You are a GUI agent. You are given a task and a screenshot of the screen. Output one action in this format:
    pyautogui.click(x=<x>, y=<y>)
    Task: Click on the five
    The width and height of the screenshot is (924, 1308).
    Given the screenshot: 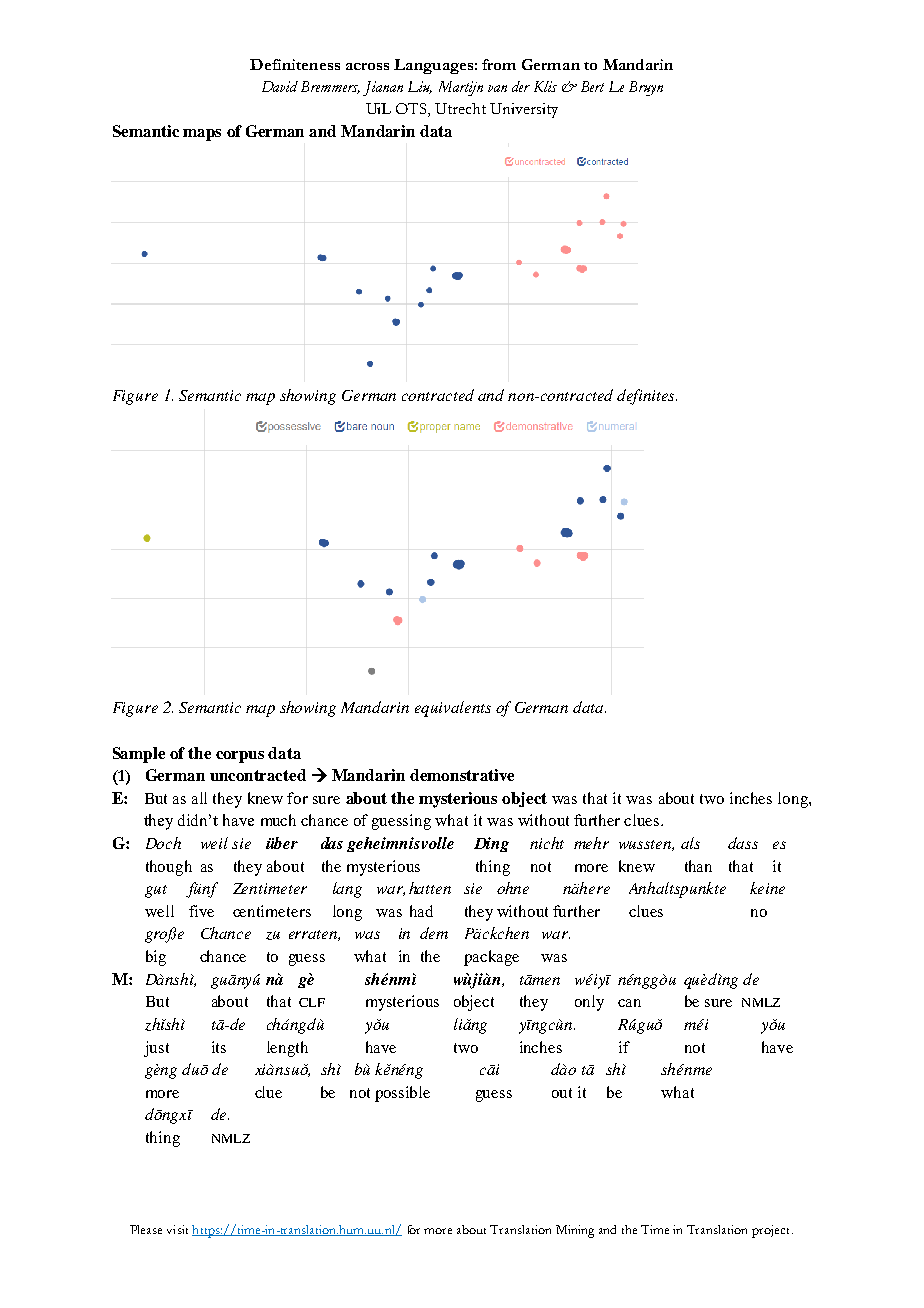 What is the action you would take?
    pyautogui.click(x=201, y=911)
